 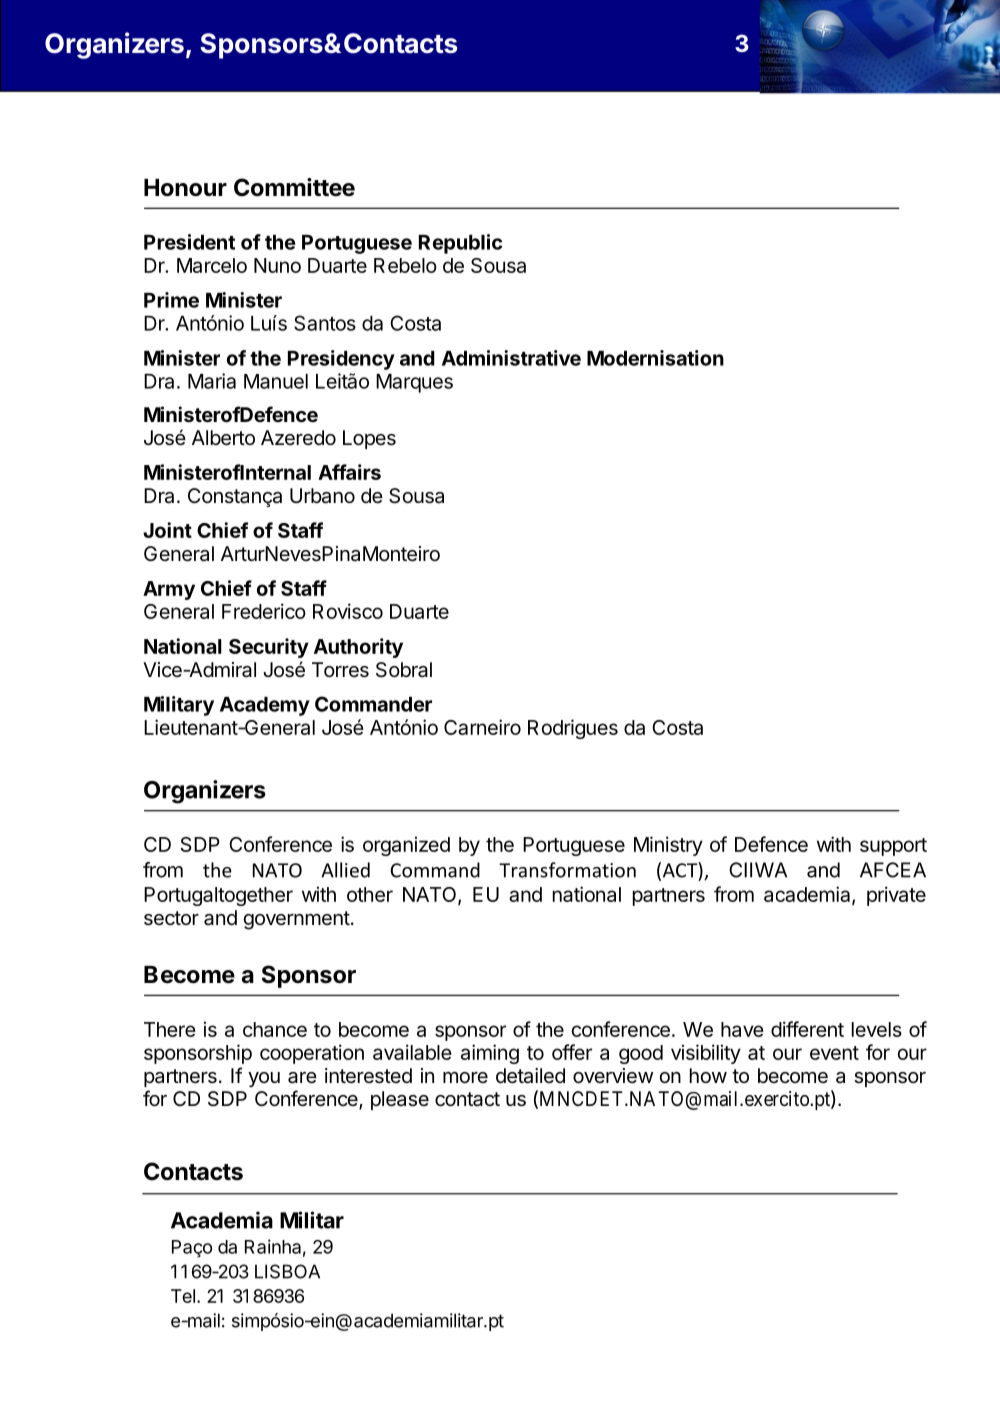 I want to click on Security, so click(x=269, y=648).
